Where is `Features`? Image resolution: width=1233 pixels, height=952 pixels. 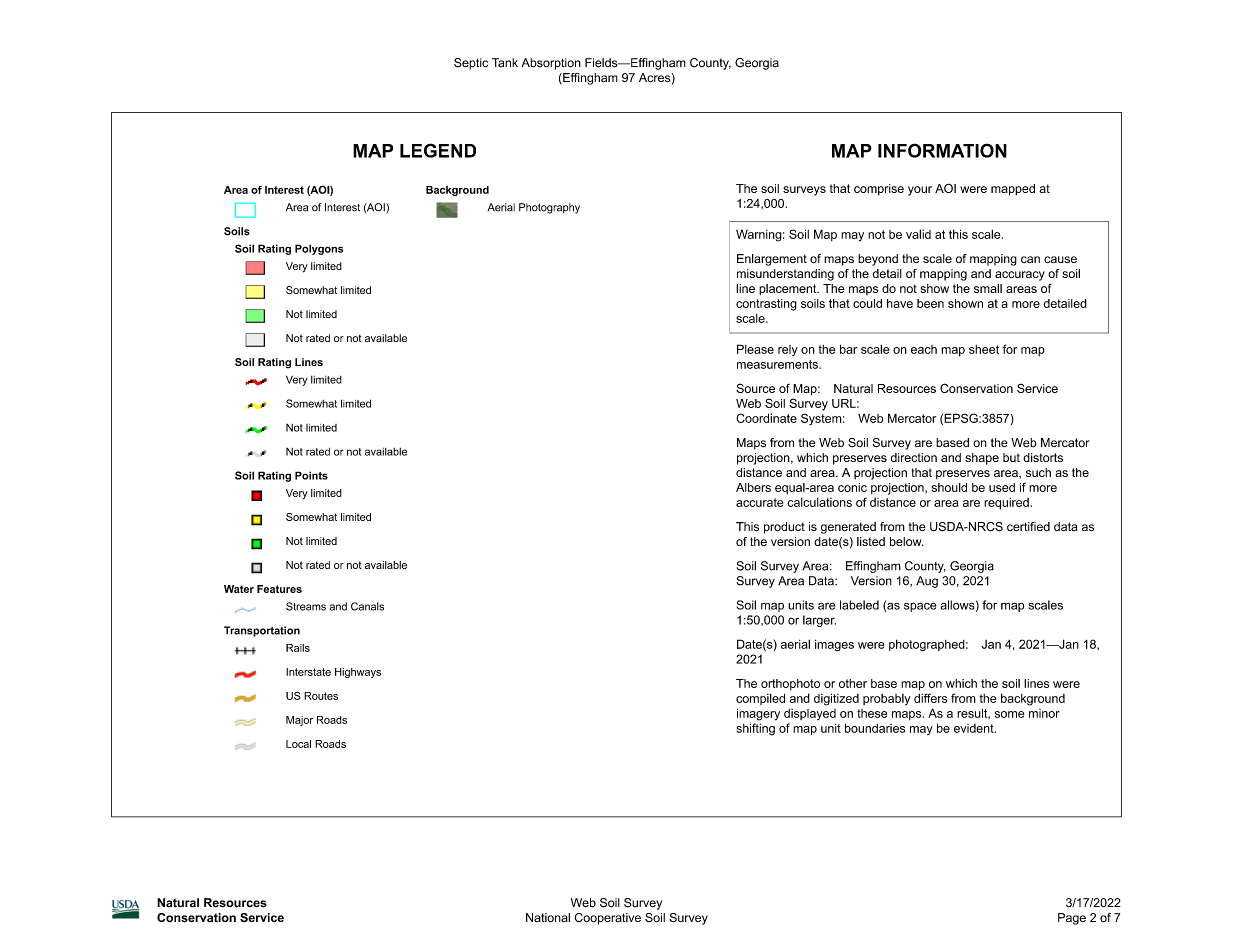
Features is located at coordinates (279, 589).
